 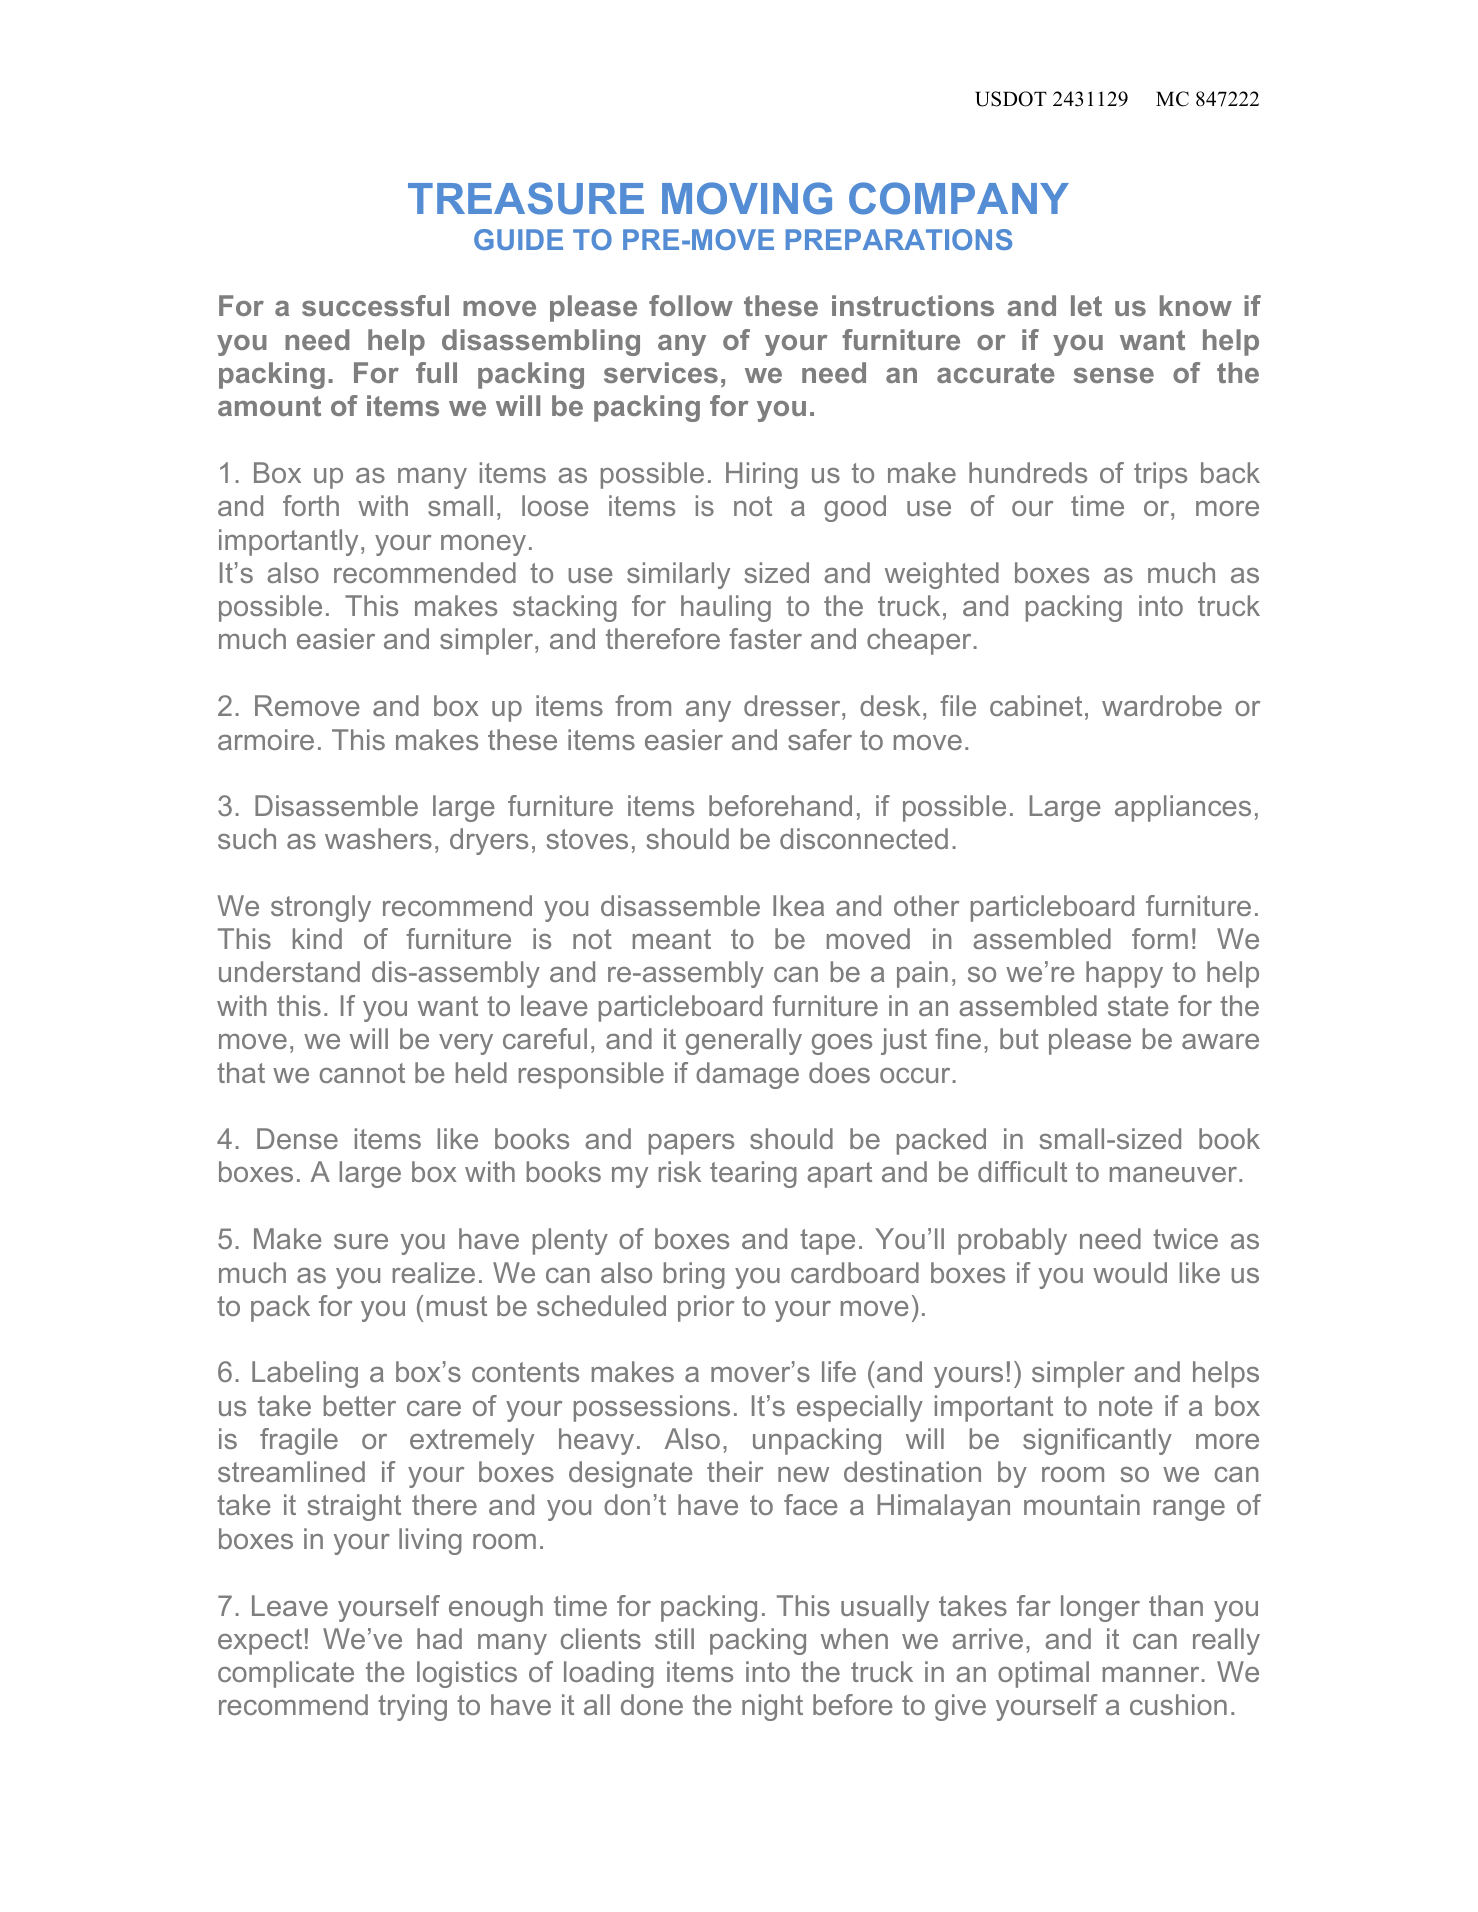 What do you see at coordinates (286, 1674) in the page?
I see `complicate` at bounding box center [286, 1674].
